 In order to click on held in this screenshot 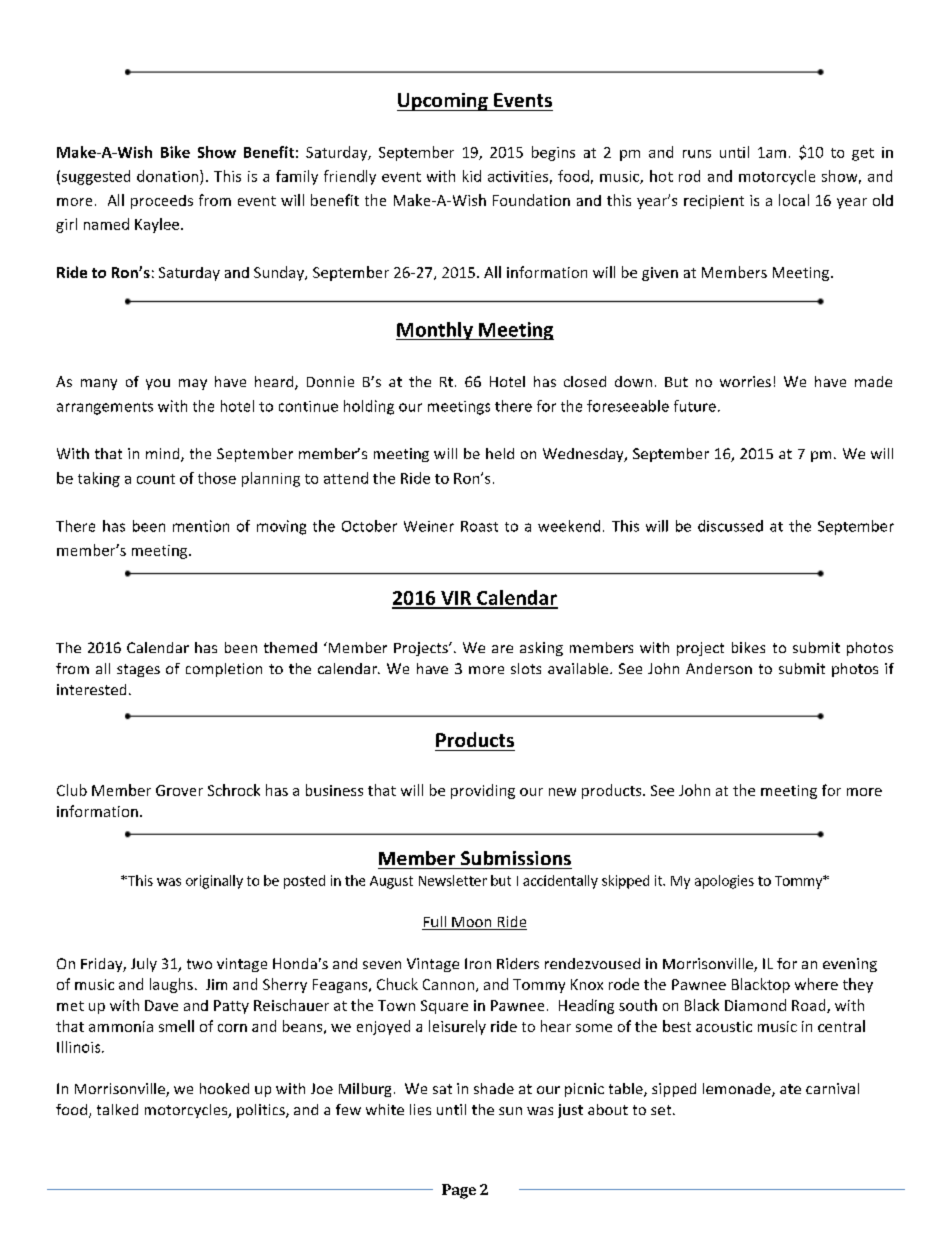, I will do `click(500, 453)`.
